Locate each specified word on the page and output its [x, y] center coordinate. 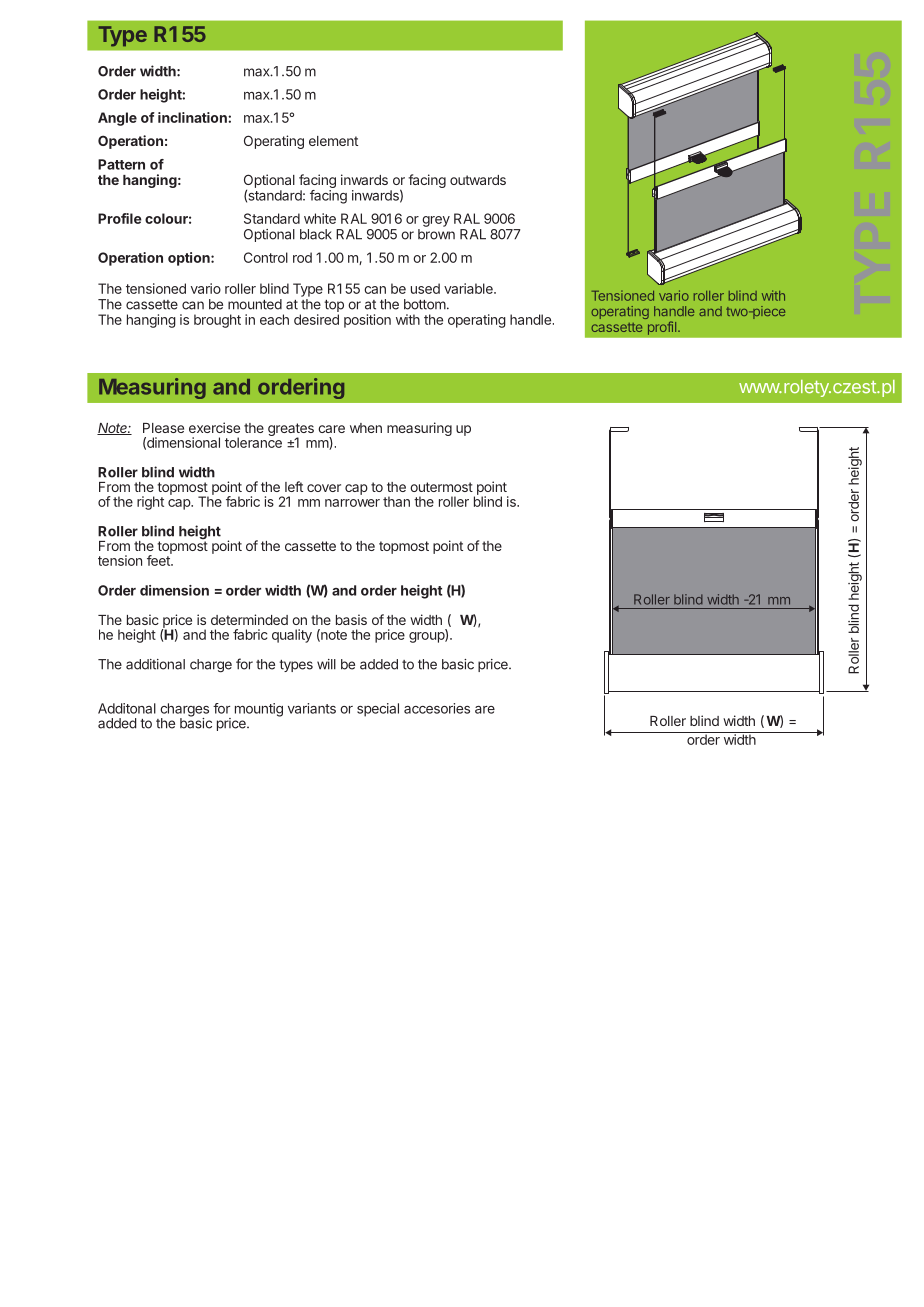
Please [163, 428]
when [366, 428]
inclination [193, 117]
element [333, 141]
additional [155, 664]
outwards [478, 180]
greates [291, 431]
